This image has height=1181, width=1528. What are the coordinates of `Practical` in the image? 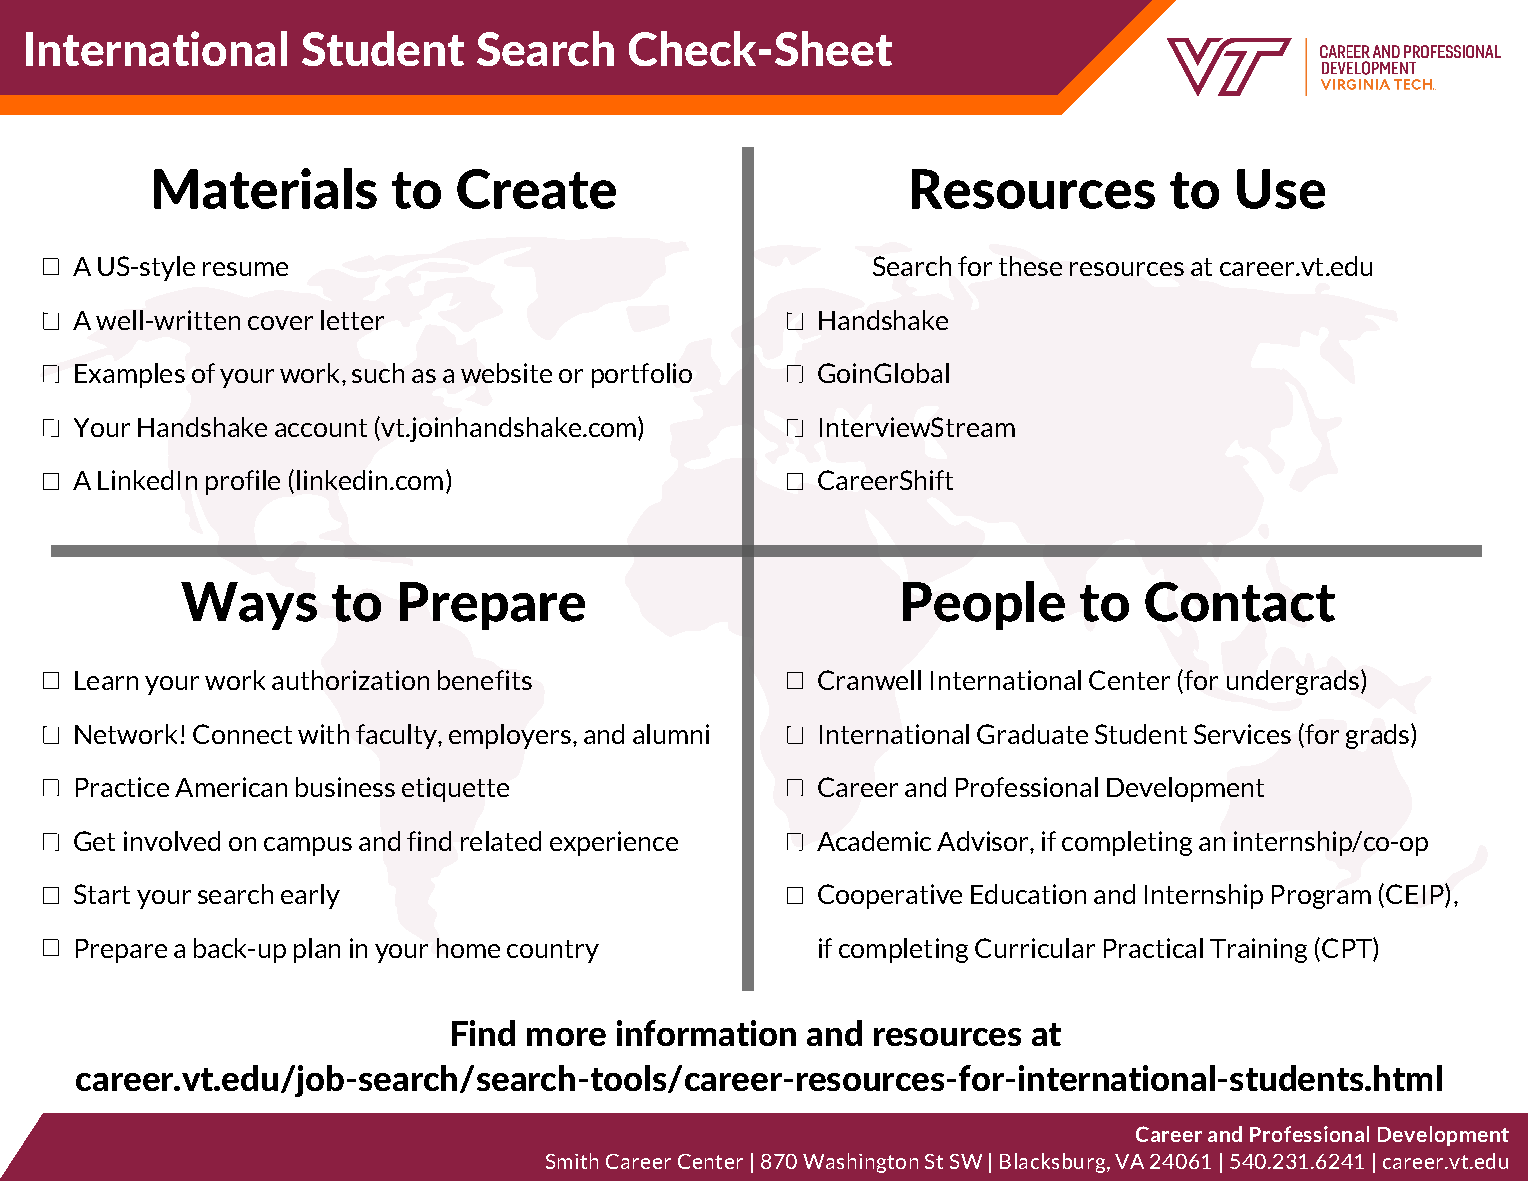 It's located at (1153, 948).
